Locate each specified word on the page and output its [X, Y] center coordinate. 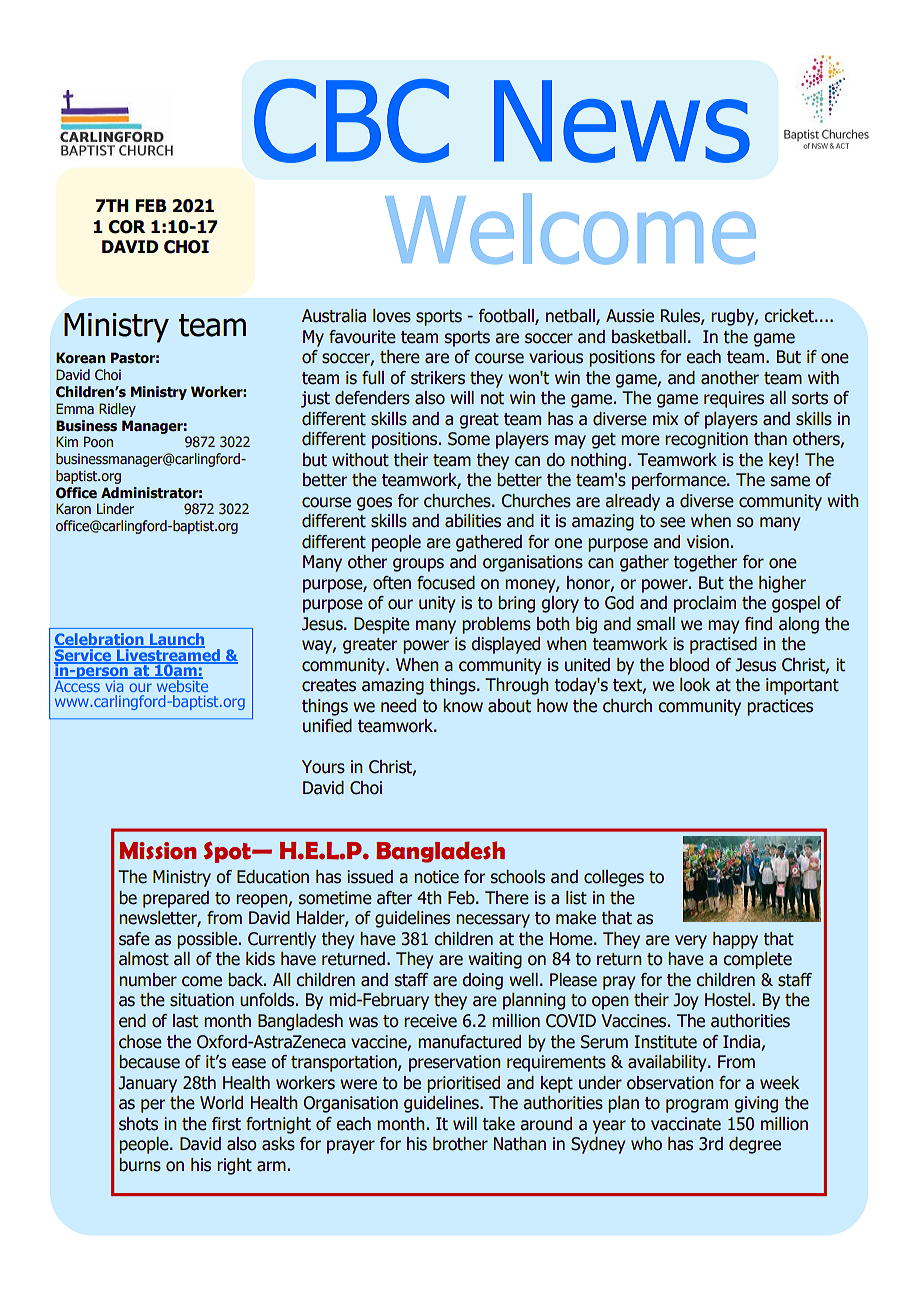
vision [708, 542]
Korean [80, 358]
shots [138, 1124]
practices [780, 707]
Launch [176, 640]
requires [734, 399]
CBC [351, 121]
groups [418, 565]
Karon [73, 508]
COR [127, 227]
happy [735, 940]
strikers [438, 378]
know [463, 706]
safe [134, 939]
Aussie [630, 316]
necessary [493, 921]
